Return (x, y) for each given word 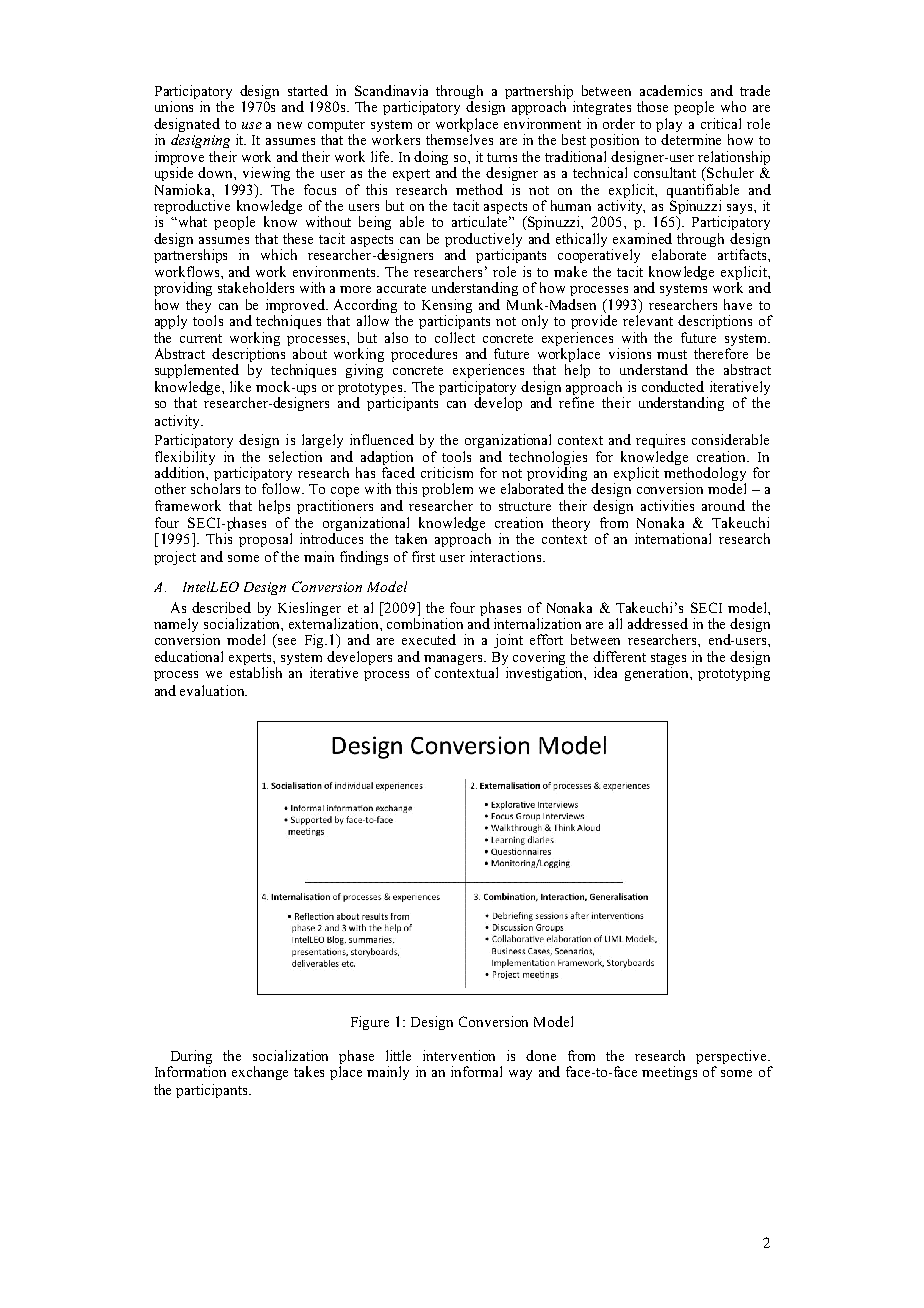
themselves (459, 139)
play (669, 125)
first (423, 556)
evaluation (213, 690)
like (240, 386)
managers (454, 661)
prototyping (734, 674)
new (289, 125)
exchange (260, 1073)
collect (455, 337)
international (673, 538)
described (221, 607)
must (672, 354)
